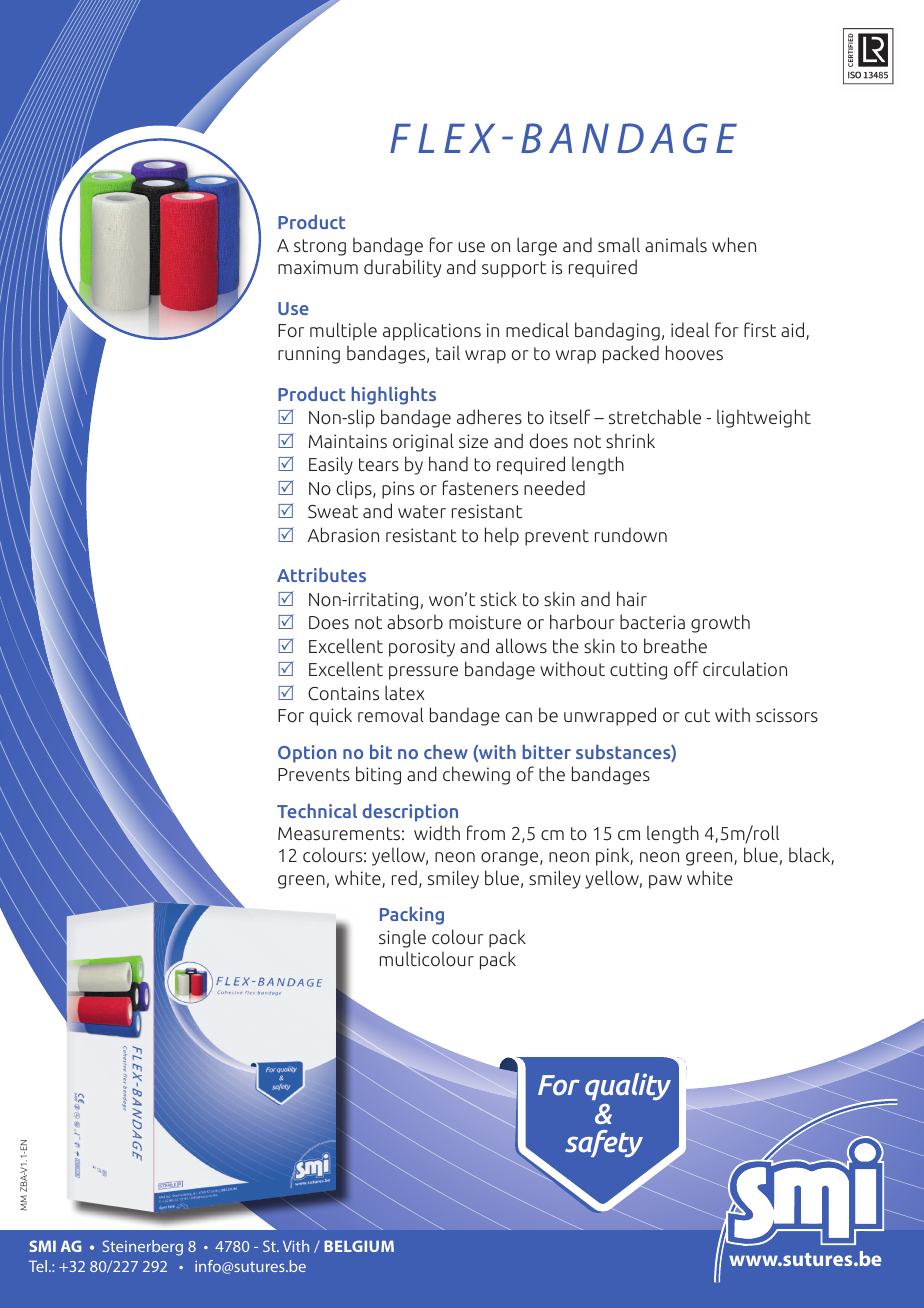 This screenshot has height=1308, width=924. Describe the element at coordinates (402, 268) in the screenshot. I see `durability` at that location.
